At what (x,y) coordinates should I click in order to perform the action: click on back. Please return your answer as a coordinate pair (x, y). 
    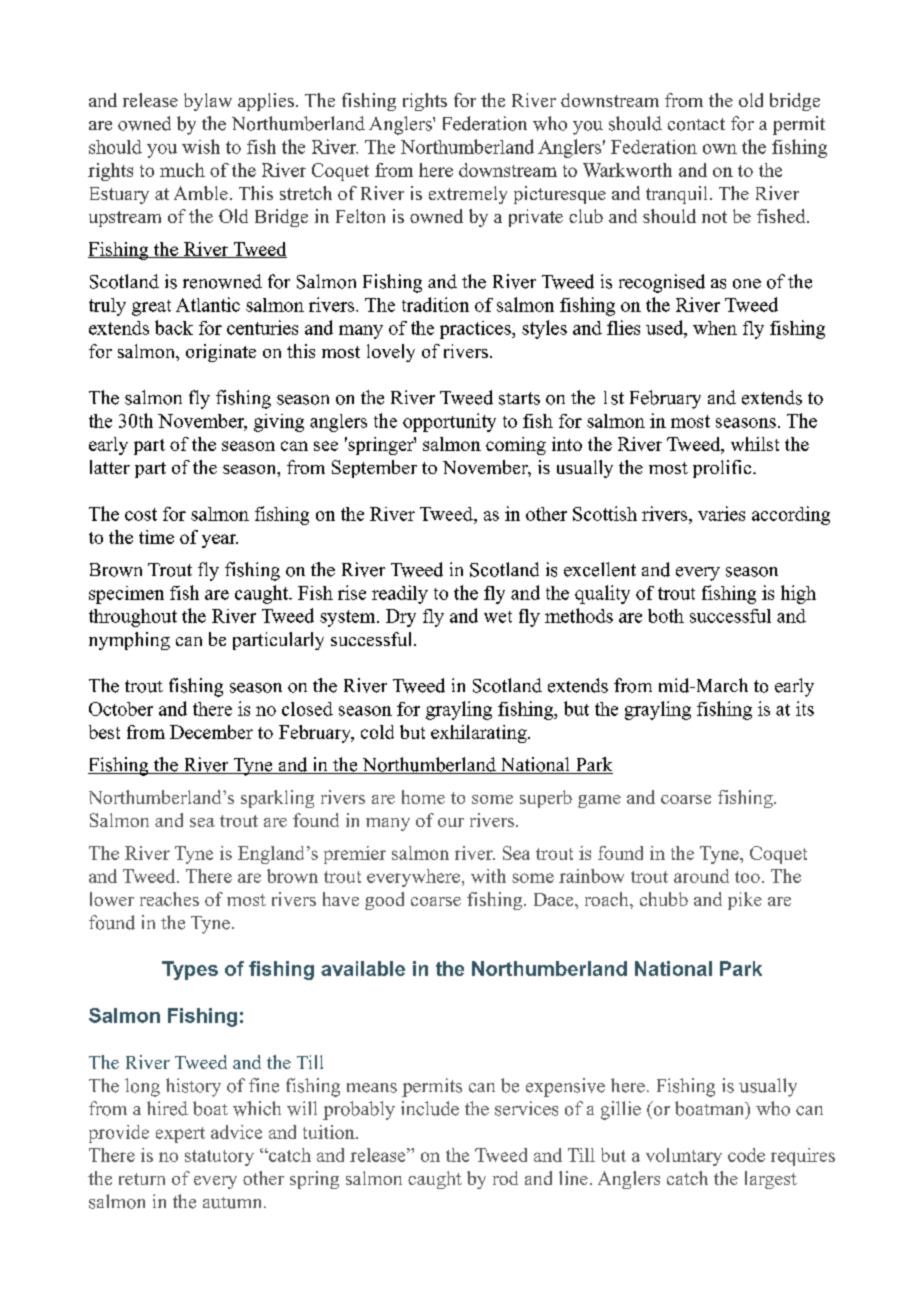
    Looking at the image, I should click on (174, 327).
